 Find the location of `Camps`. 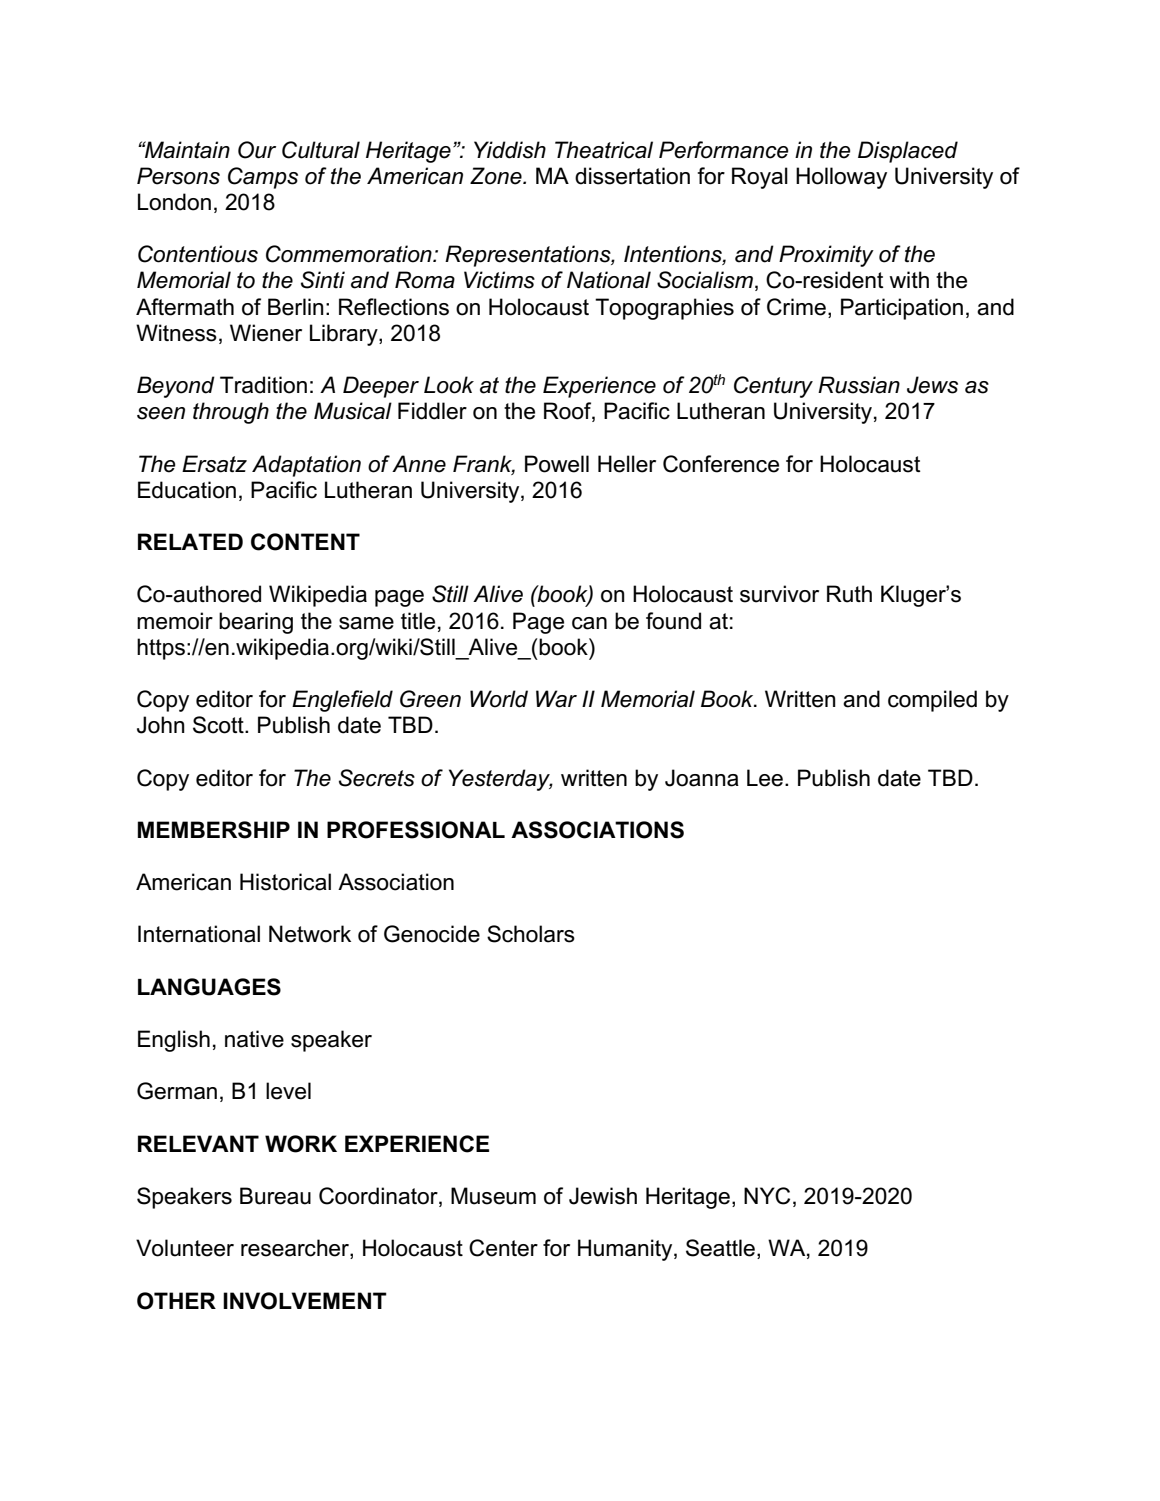

Camps is located at coordinates (263, 178).
